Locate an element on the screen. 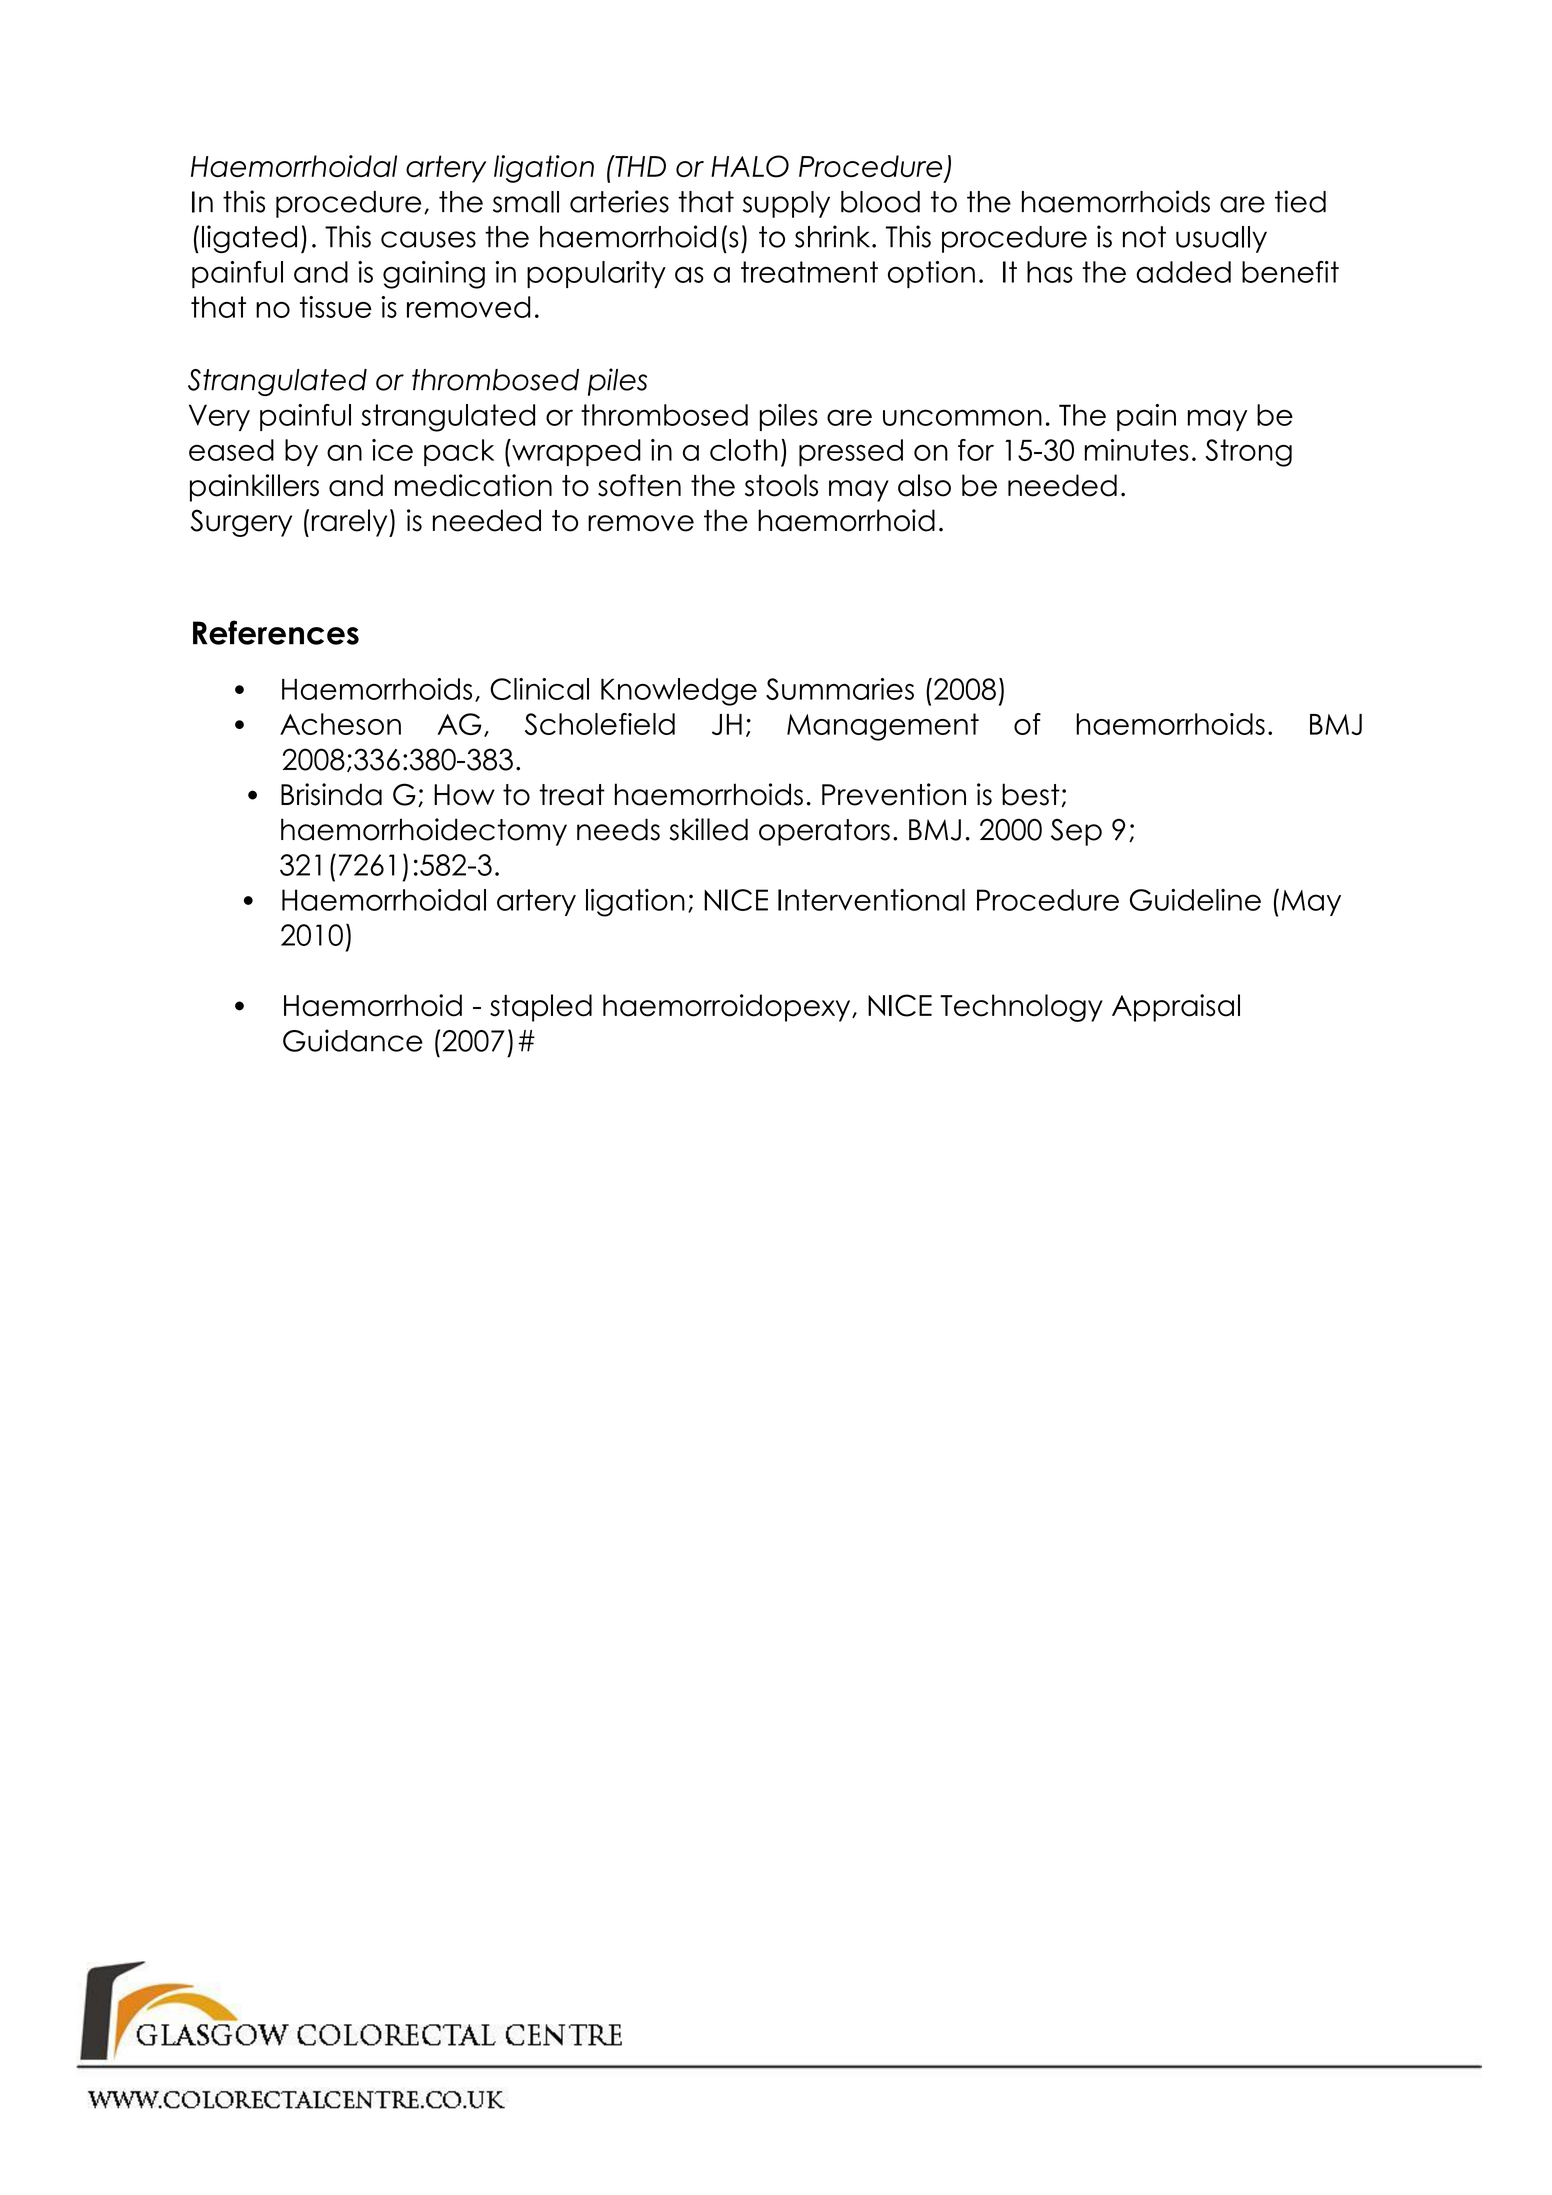 This screenshot has height=2195, width=1552. causes is located at coordinates (428, 239).
